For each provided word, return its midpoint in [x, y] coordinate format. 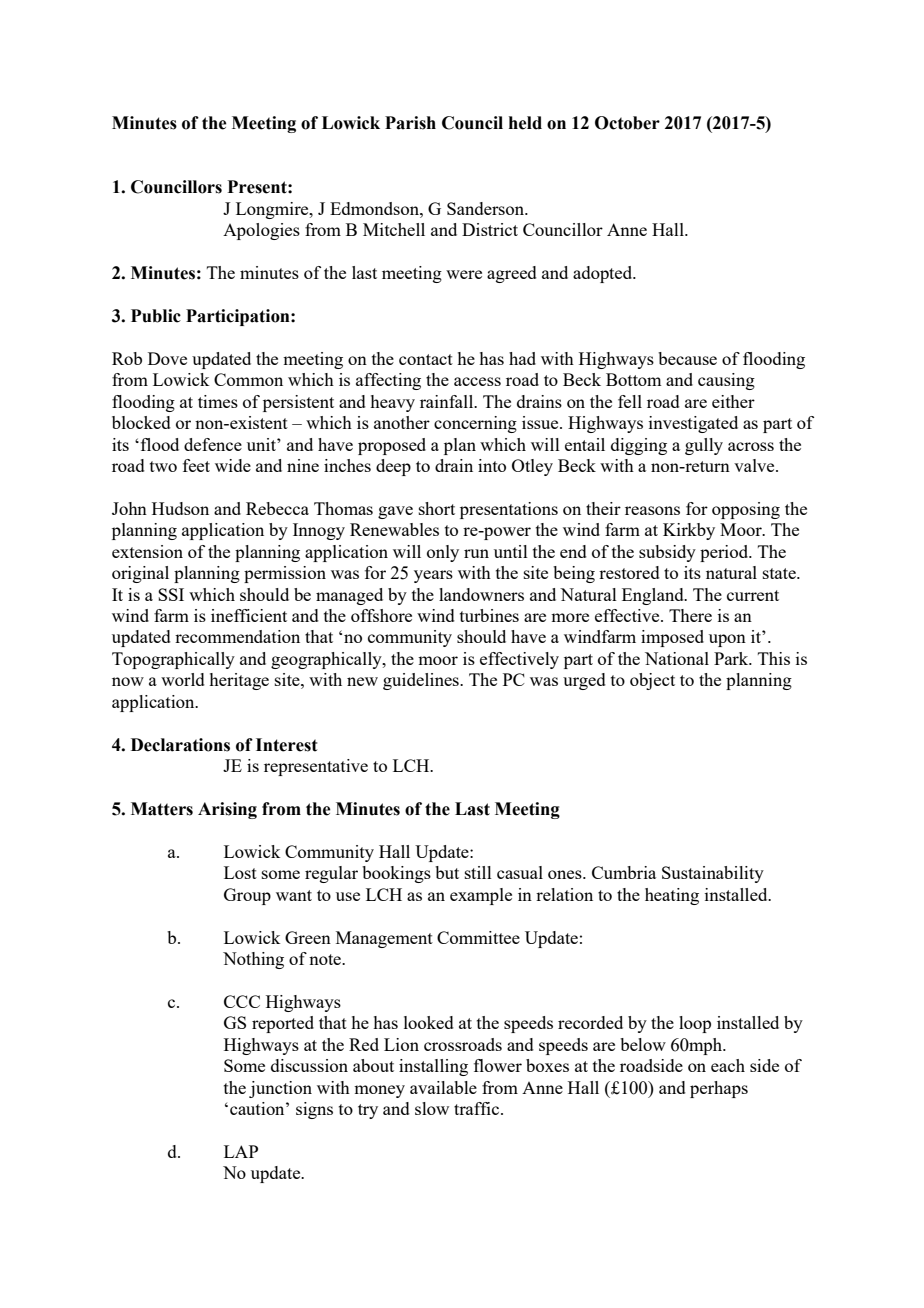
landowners [481, 594]
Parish [410, 123]
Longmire [273, 210]
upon [727, 640]
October [627, 123]
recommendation [237, 636]
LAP [241, 1151]
